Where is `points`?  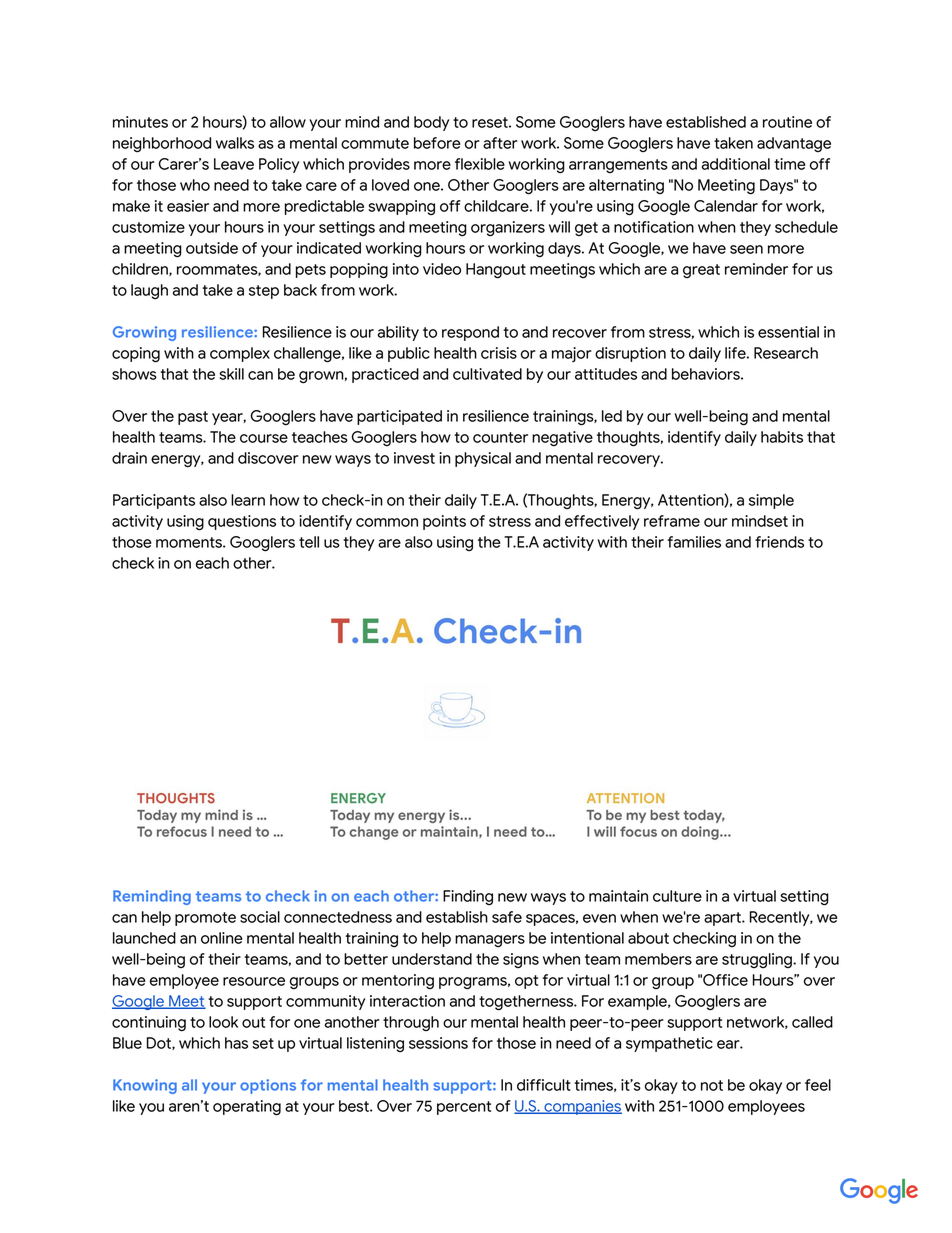 points is located at coordinates (444, 522).
